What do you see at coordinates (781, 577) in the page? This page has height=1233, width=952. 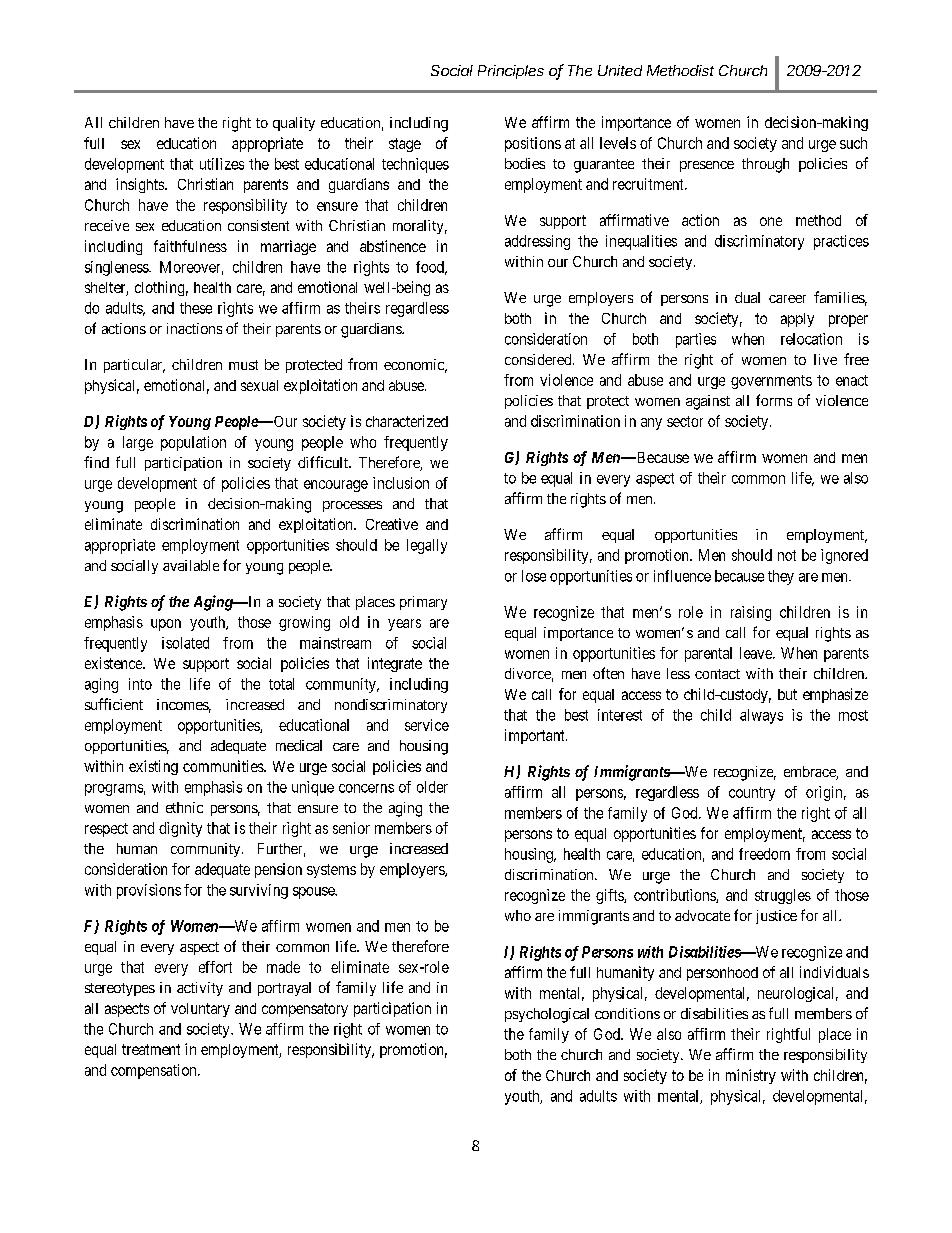 I see `they` at bounding box center [781, 577].
